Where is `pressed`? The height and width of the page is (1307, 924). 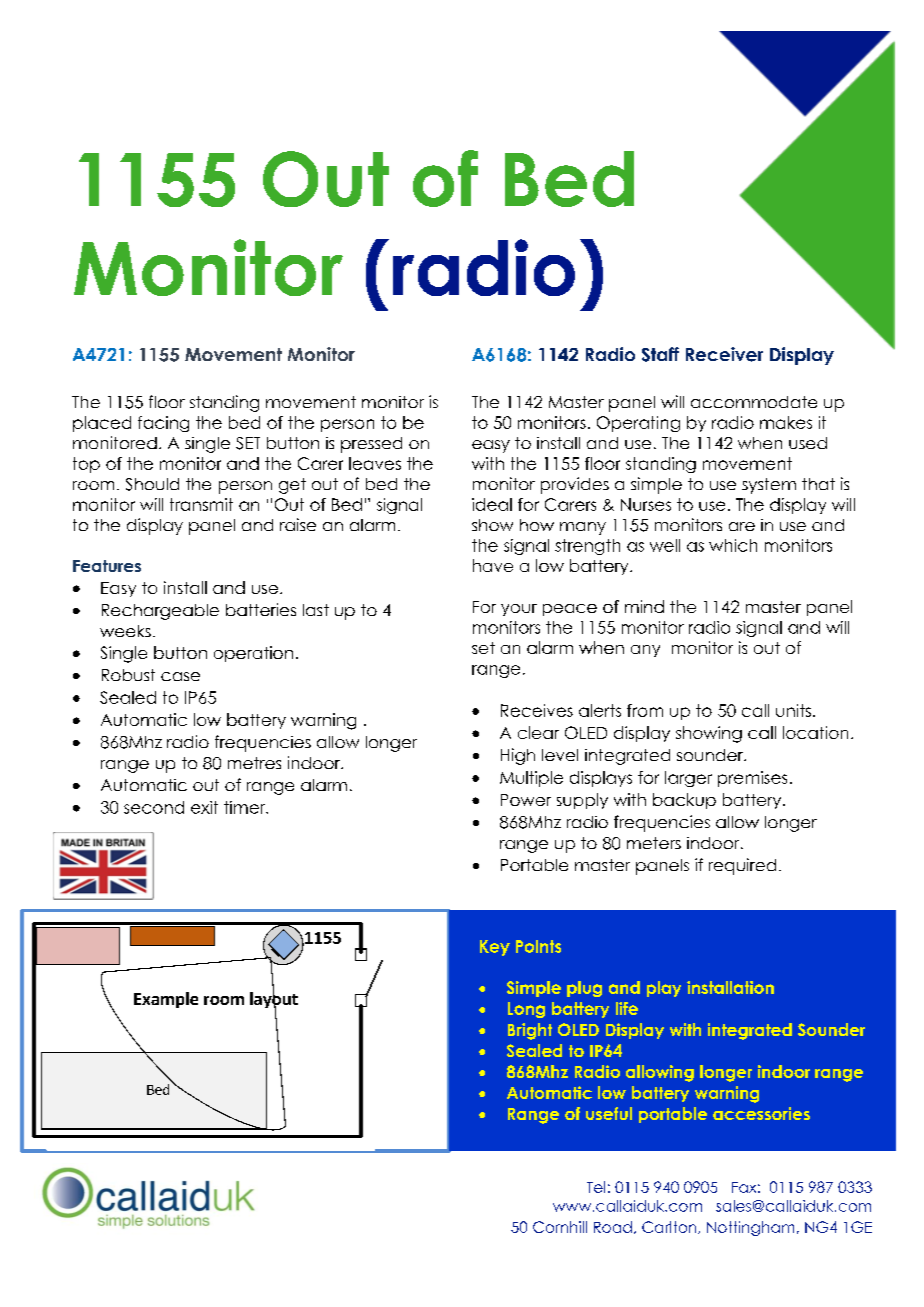
pressed is located at coordinates (371, 445).
